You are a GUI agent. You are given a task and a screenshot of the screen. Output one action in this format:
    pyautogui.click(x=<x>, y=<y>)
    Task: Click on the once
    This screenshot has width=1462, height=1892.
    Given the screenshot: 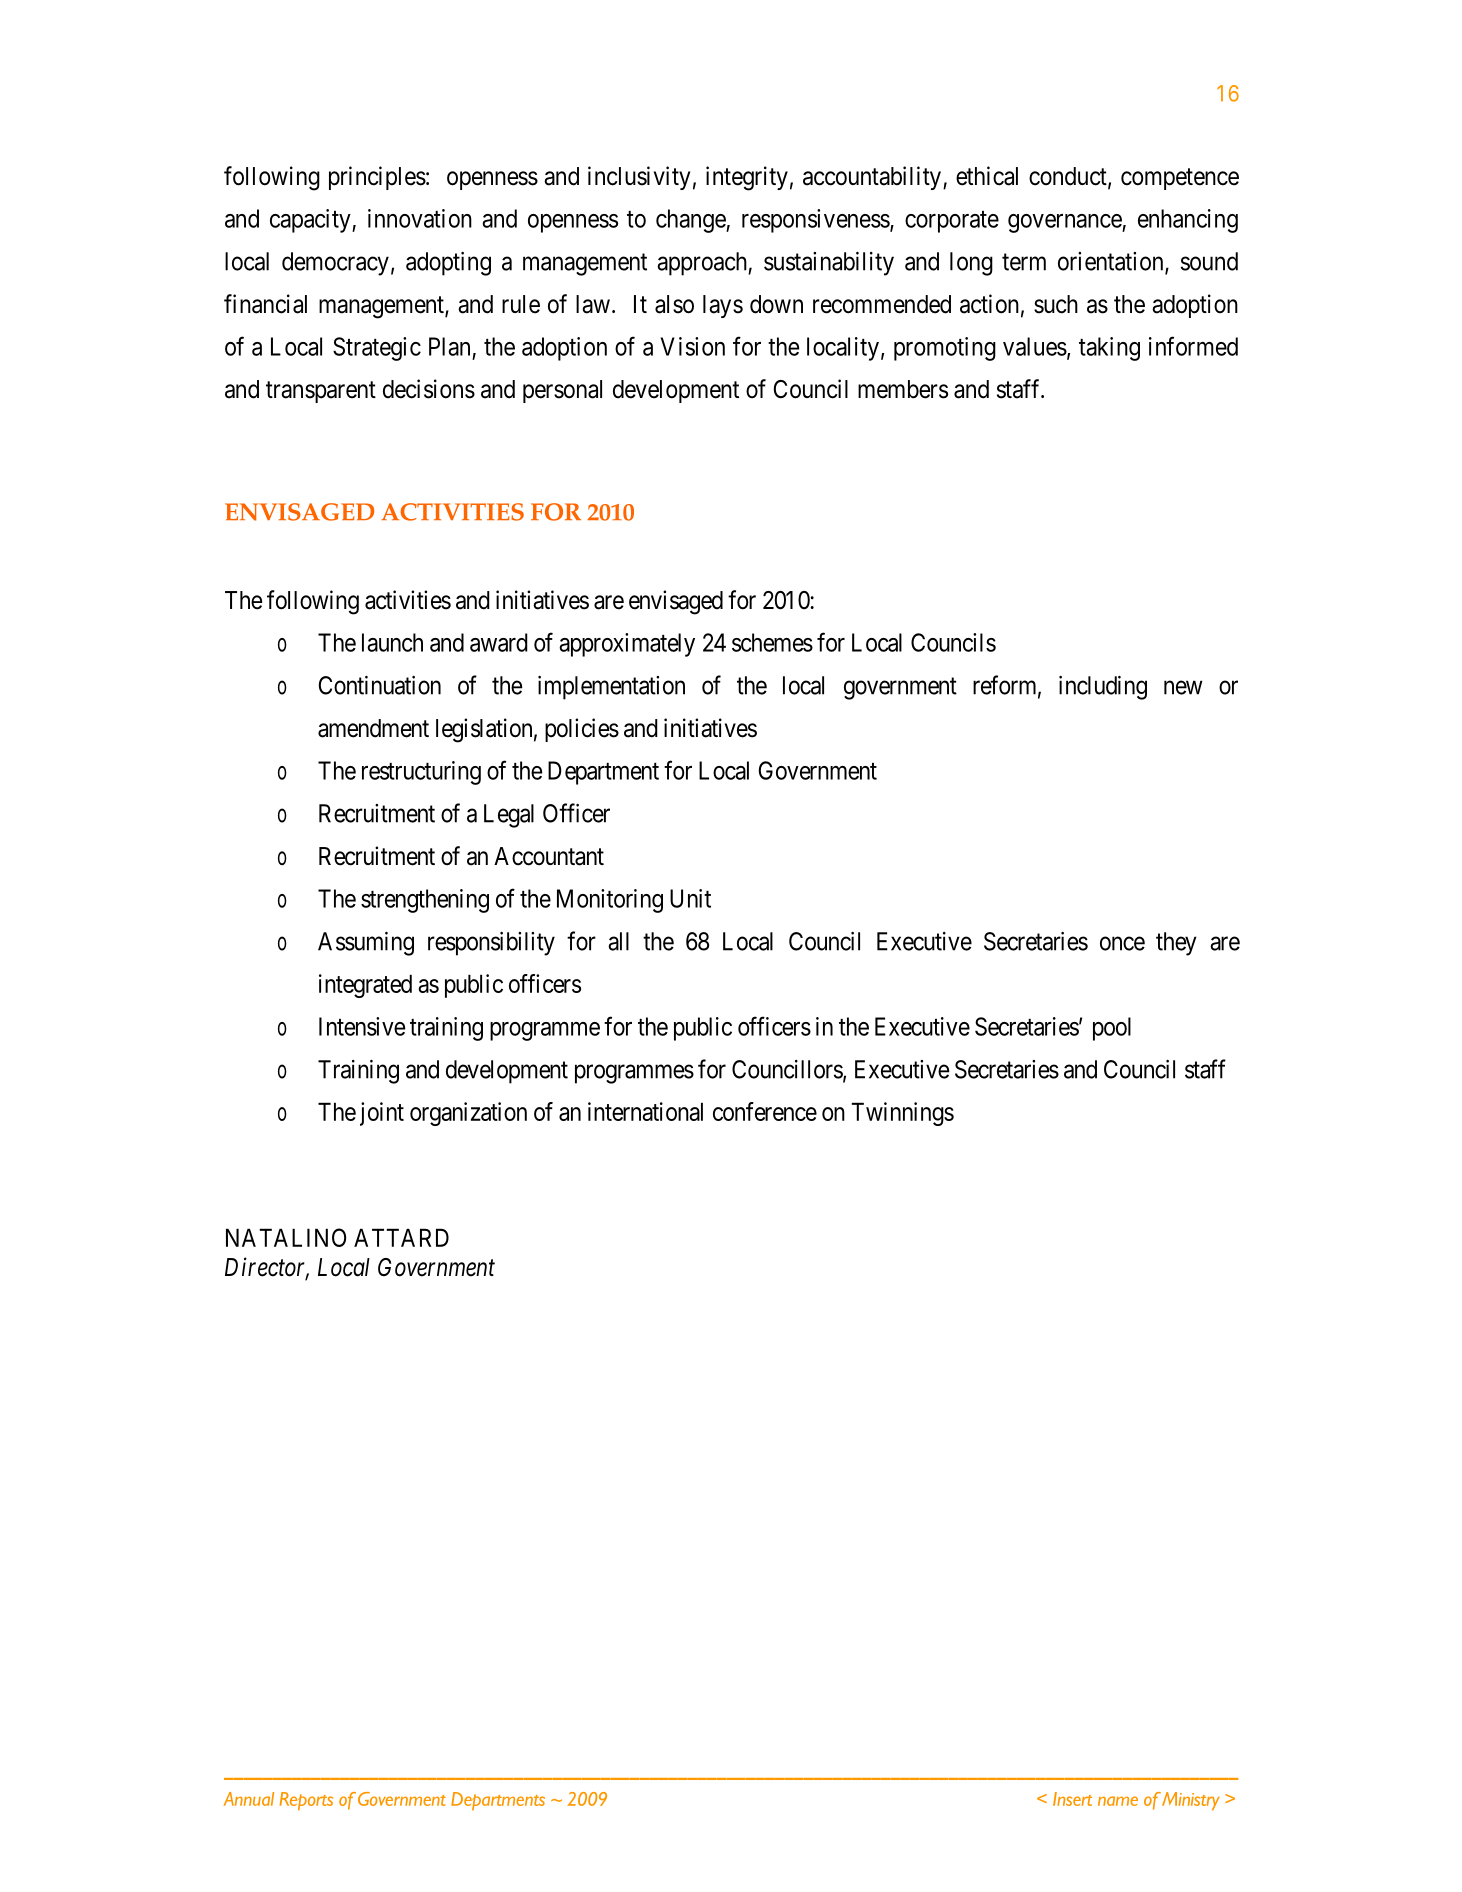 What is the action you would take?
    pyautogui.click(x=1122, y=943)
